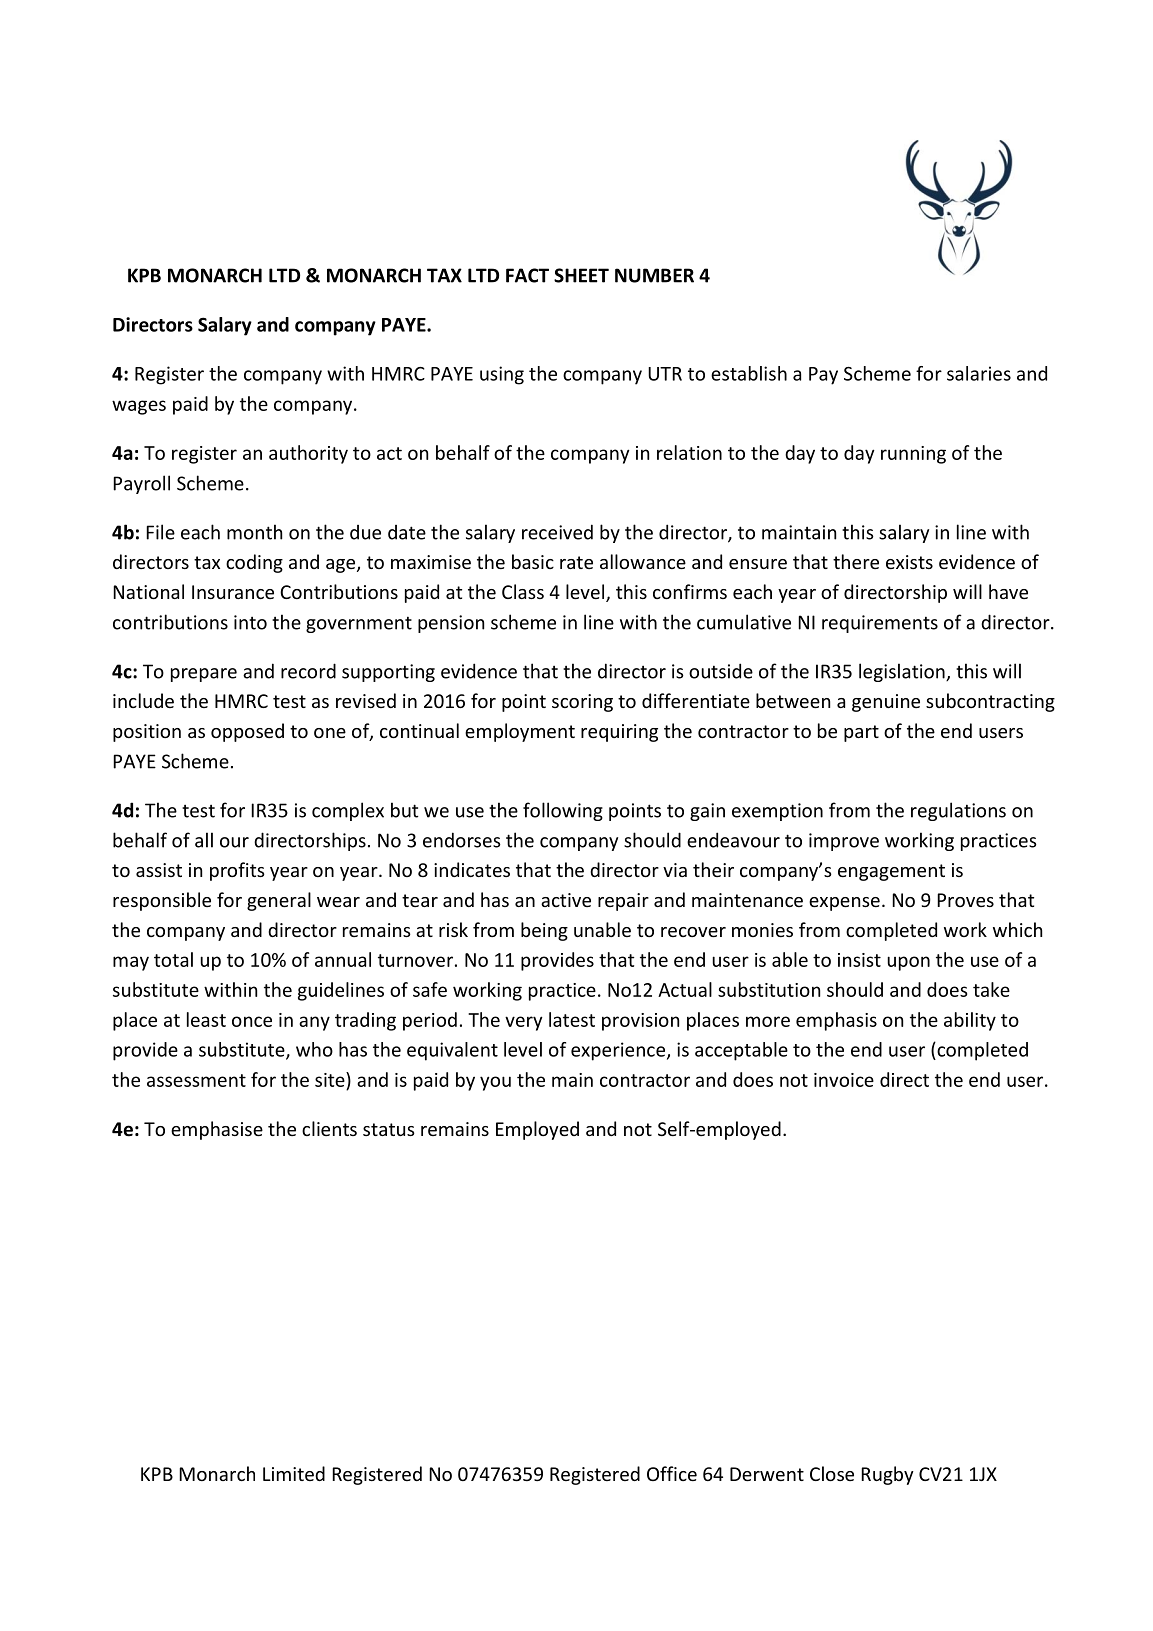 The image size is (1153, 1631). What do you see at coordinates (139, 407) in the screenshot?
I see `wages` at bounding box center [139, 407].
